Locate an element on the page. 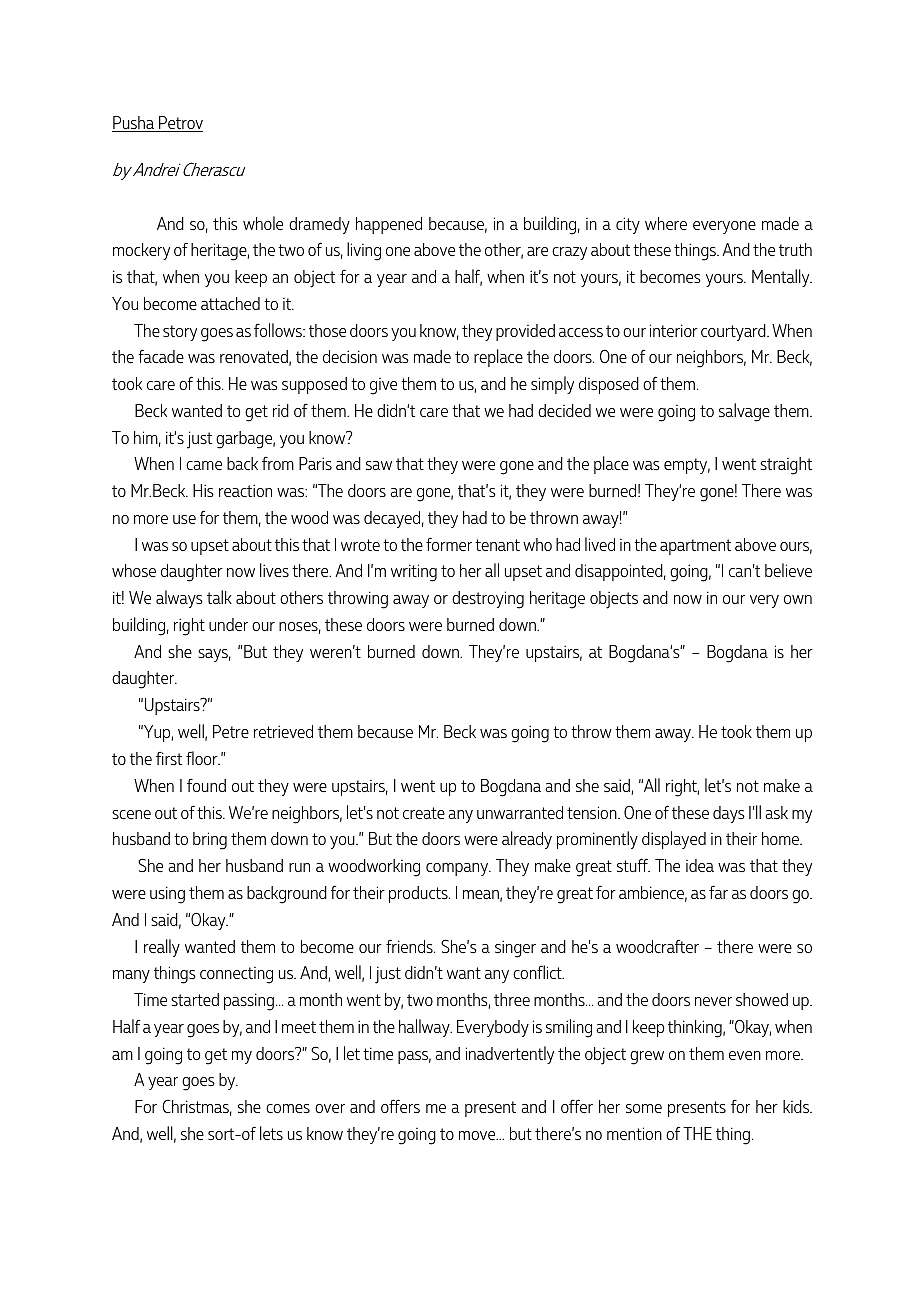  under is located at coordinates (228, 624).
